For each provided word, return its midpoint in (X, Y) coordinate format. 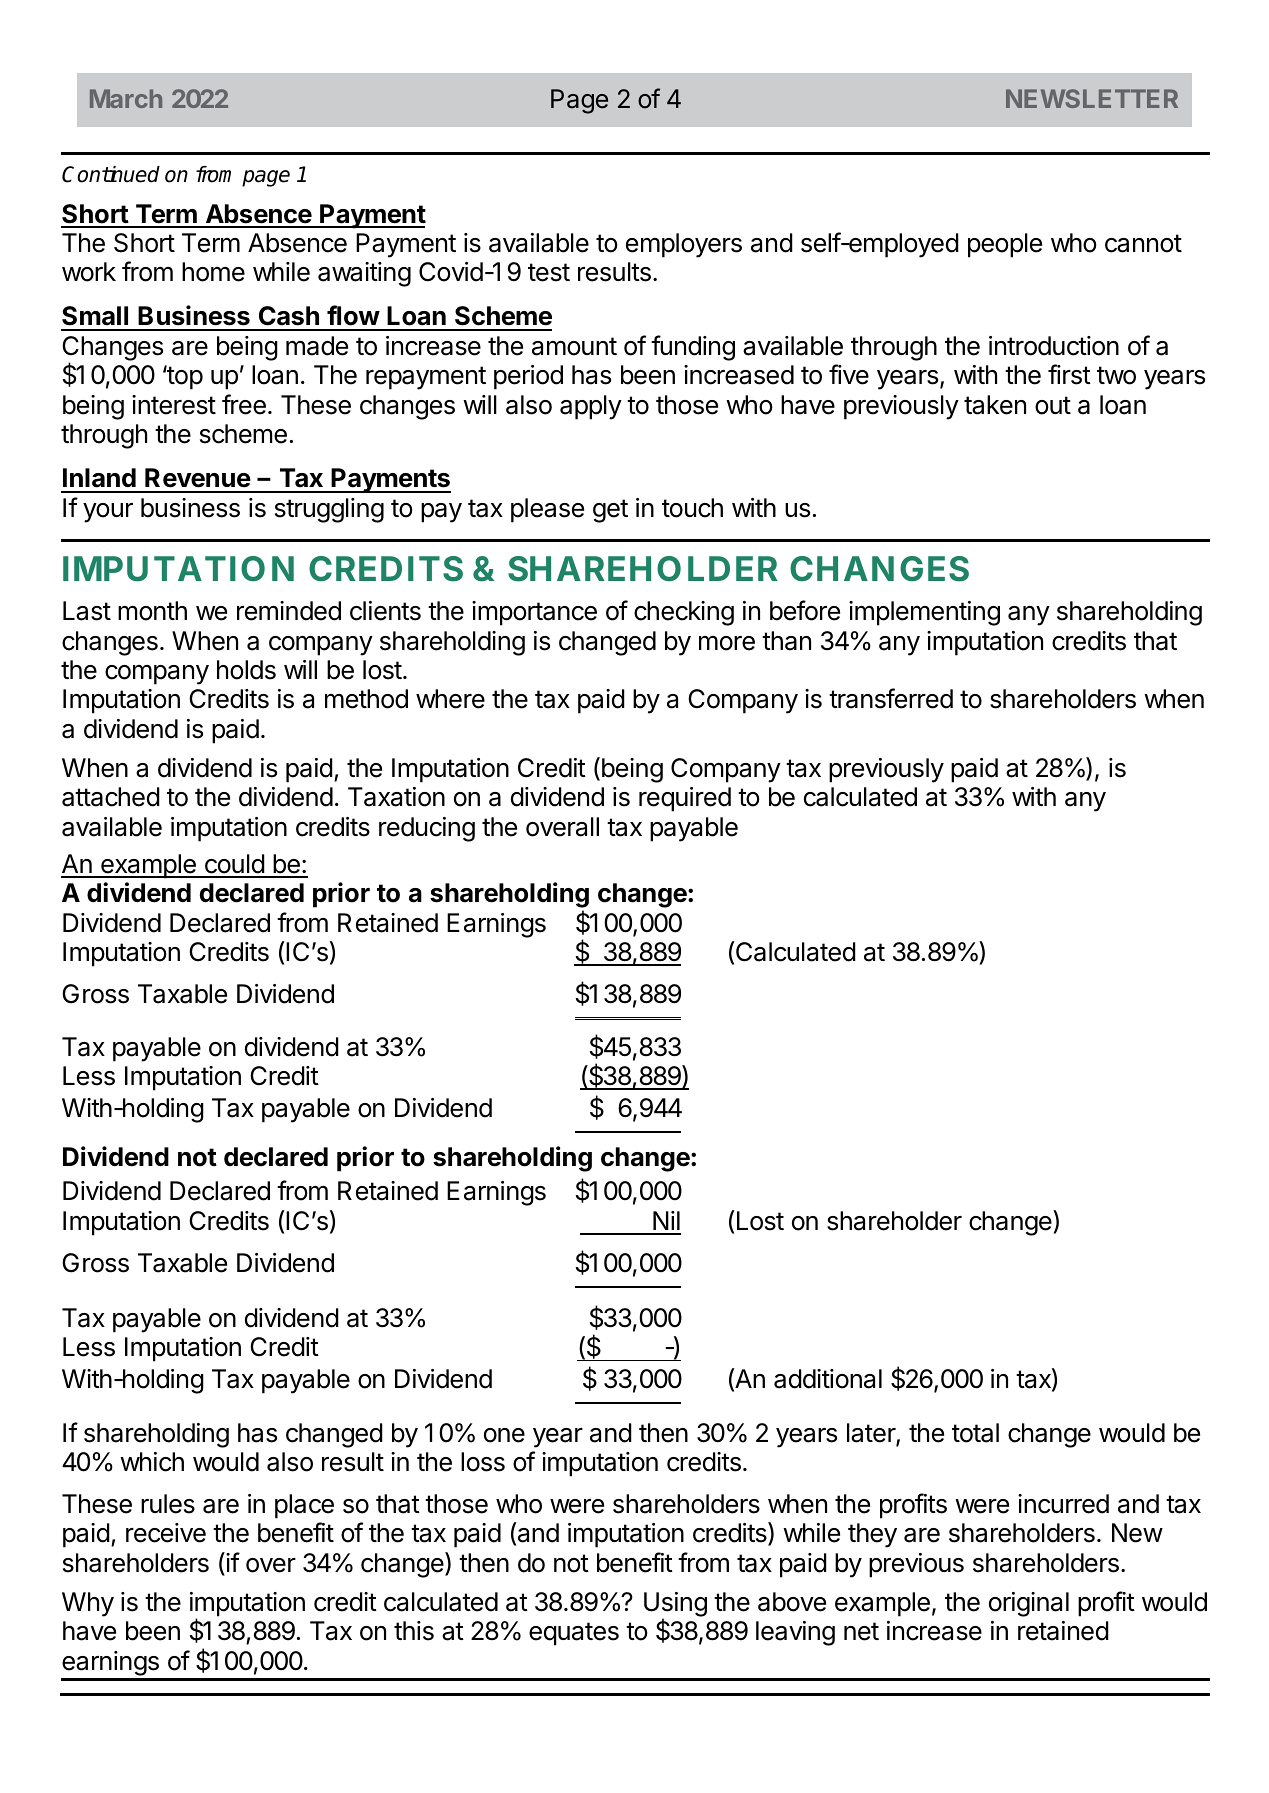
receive (166, 1533)
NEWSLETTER (1092, 98)
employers (684, 245)
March (126, 98)
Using (675, 1605)
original (1029, 1604)
